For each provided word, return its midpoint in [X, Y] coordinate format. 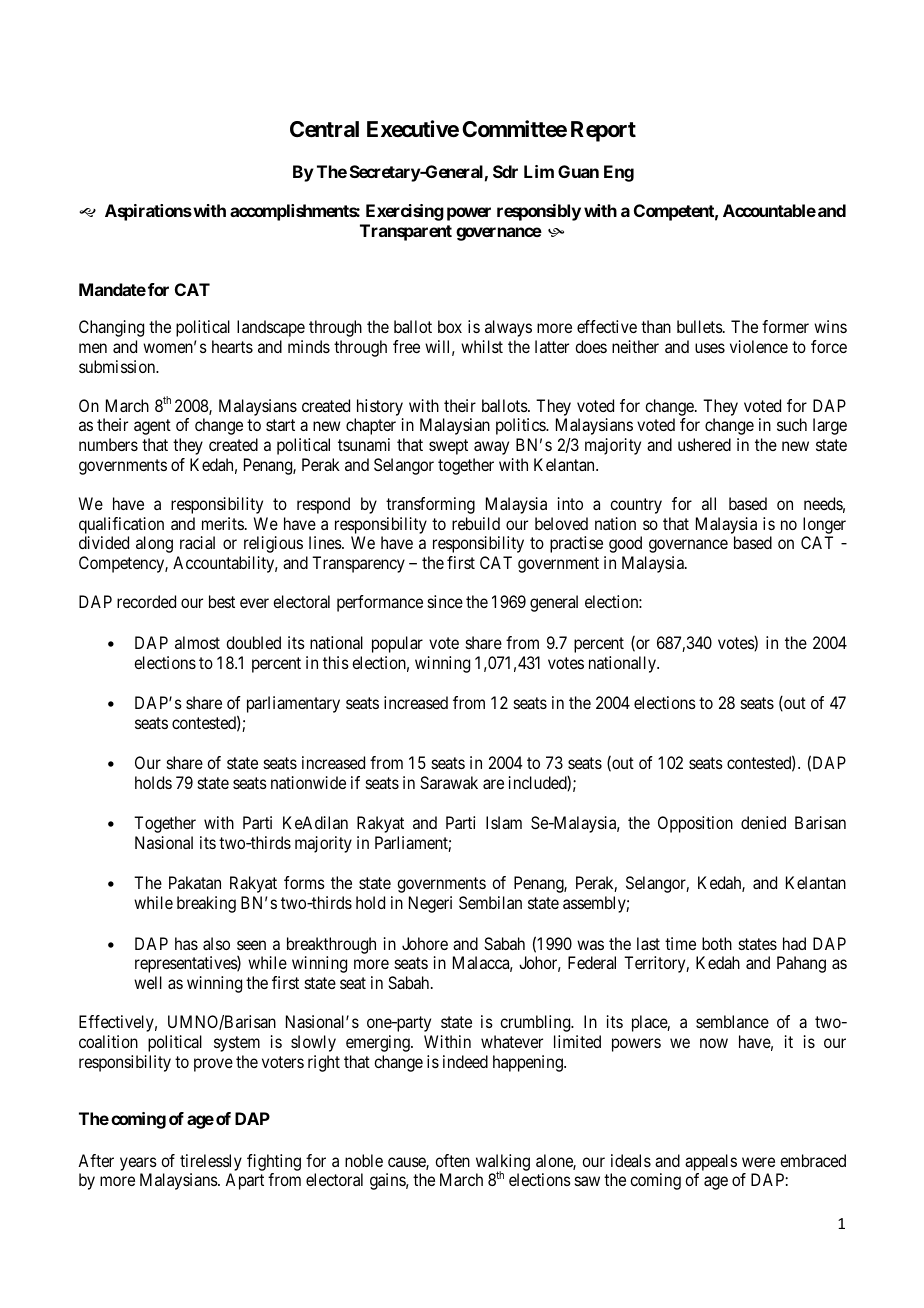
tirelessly [211, 1164]
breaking [206, 904]
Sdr [505, 171]
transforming [430, 505]
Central [324, 129]
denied [763, 822]
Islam [504, 822]
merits [223, 523]
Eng [619, 173]
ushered [704, 444]
